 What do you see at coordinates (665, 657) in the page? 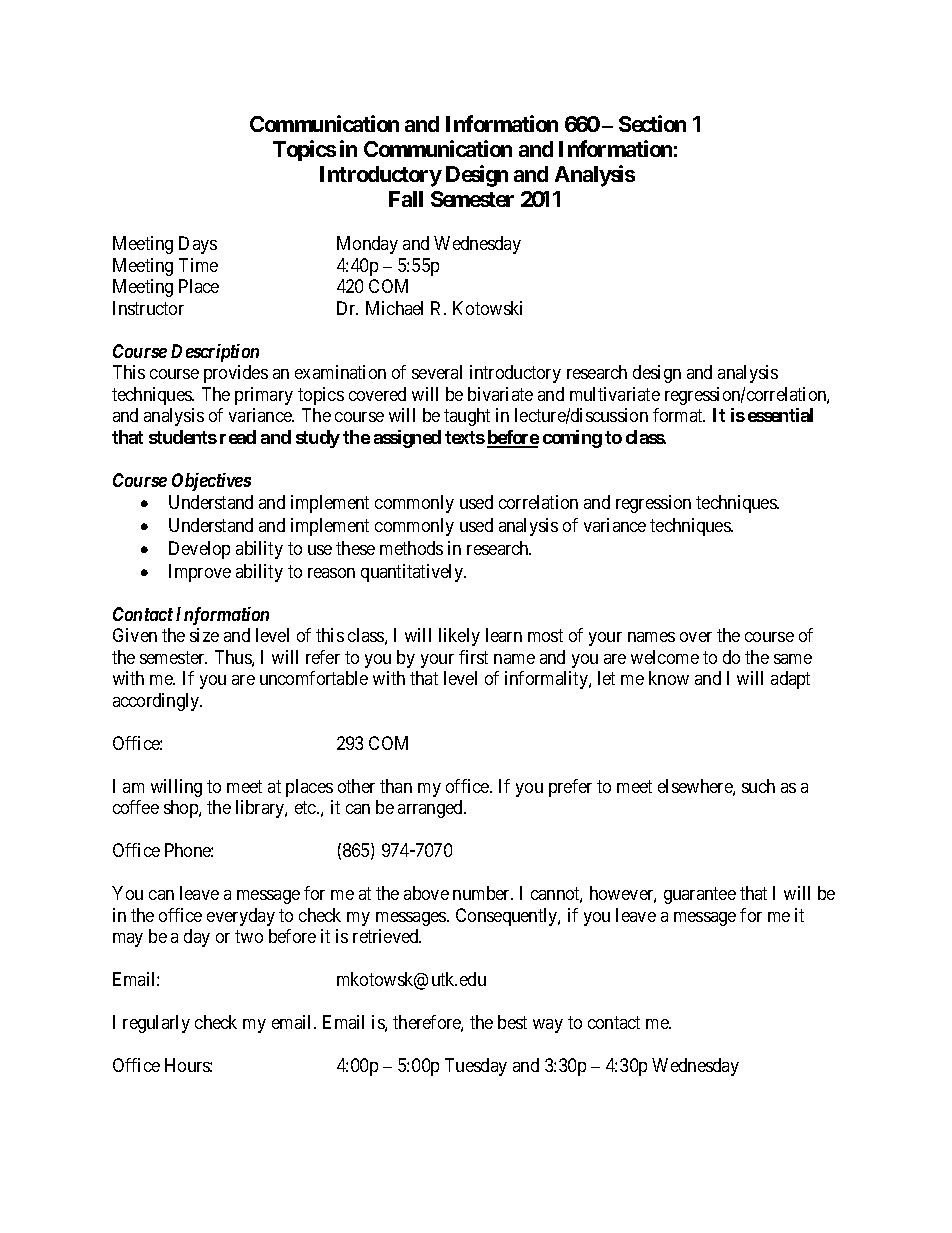
I see `welcome` at bounding box center [665, 657].
